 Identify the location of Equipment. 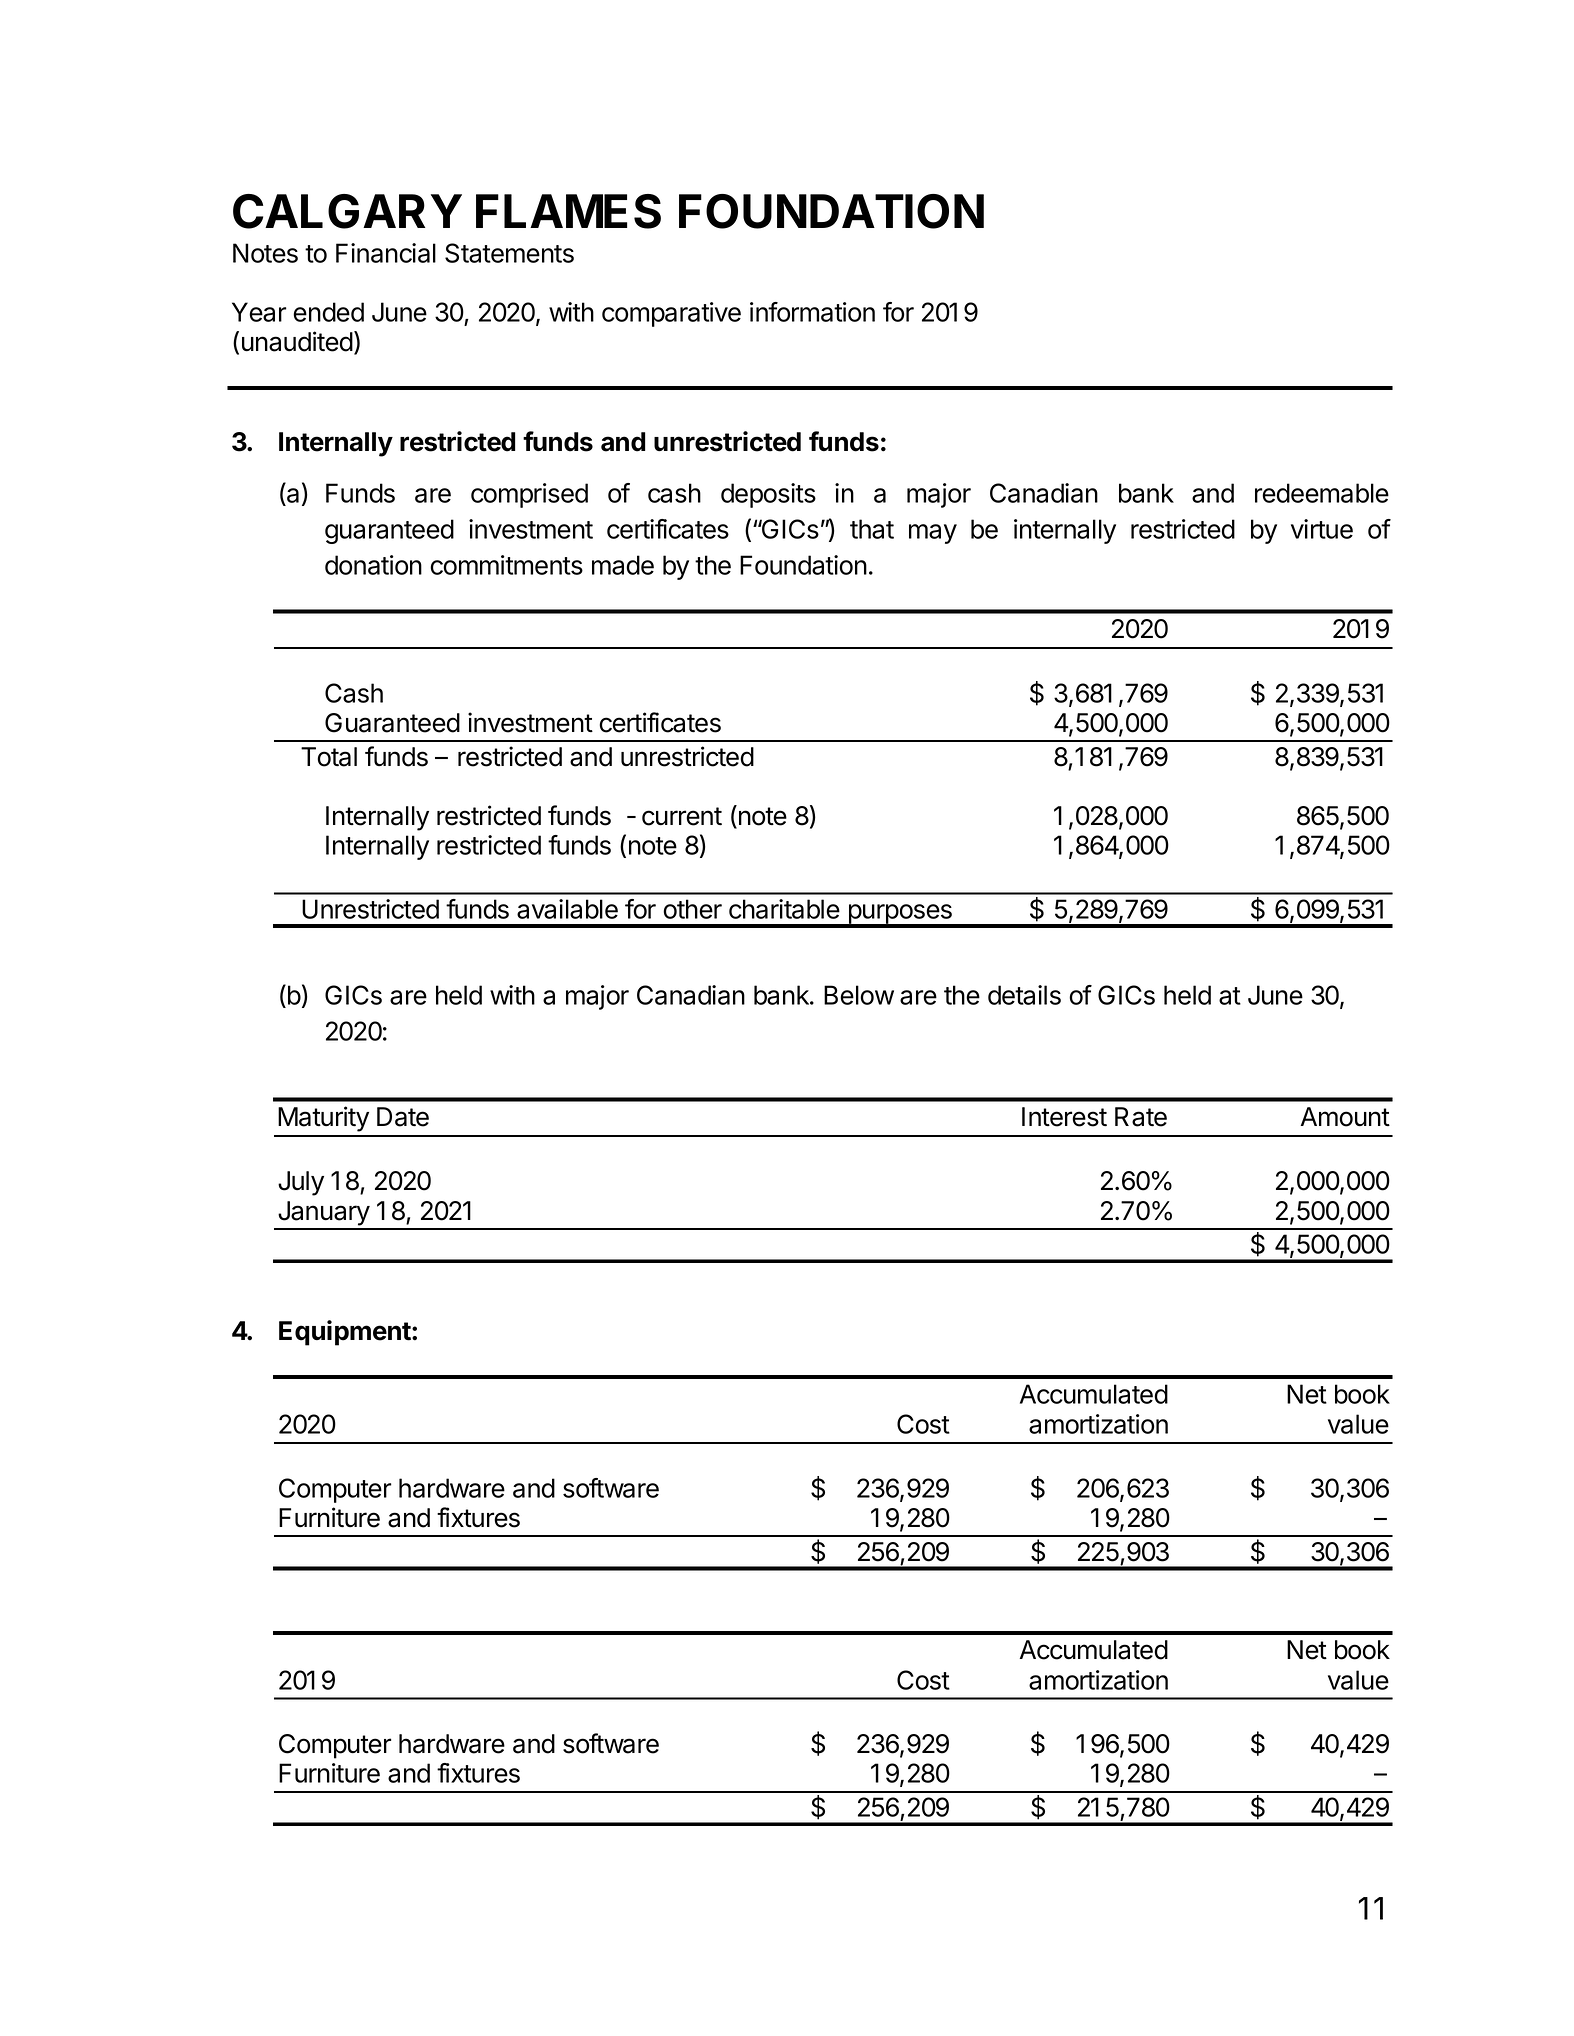
(346, 1333).
